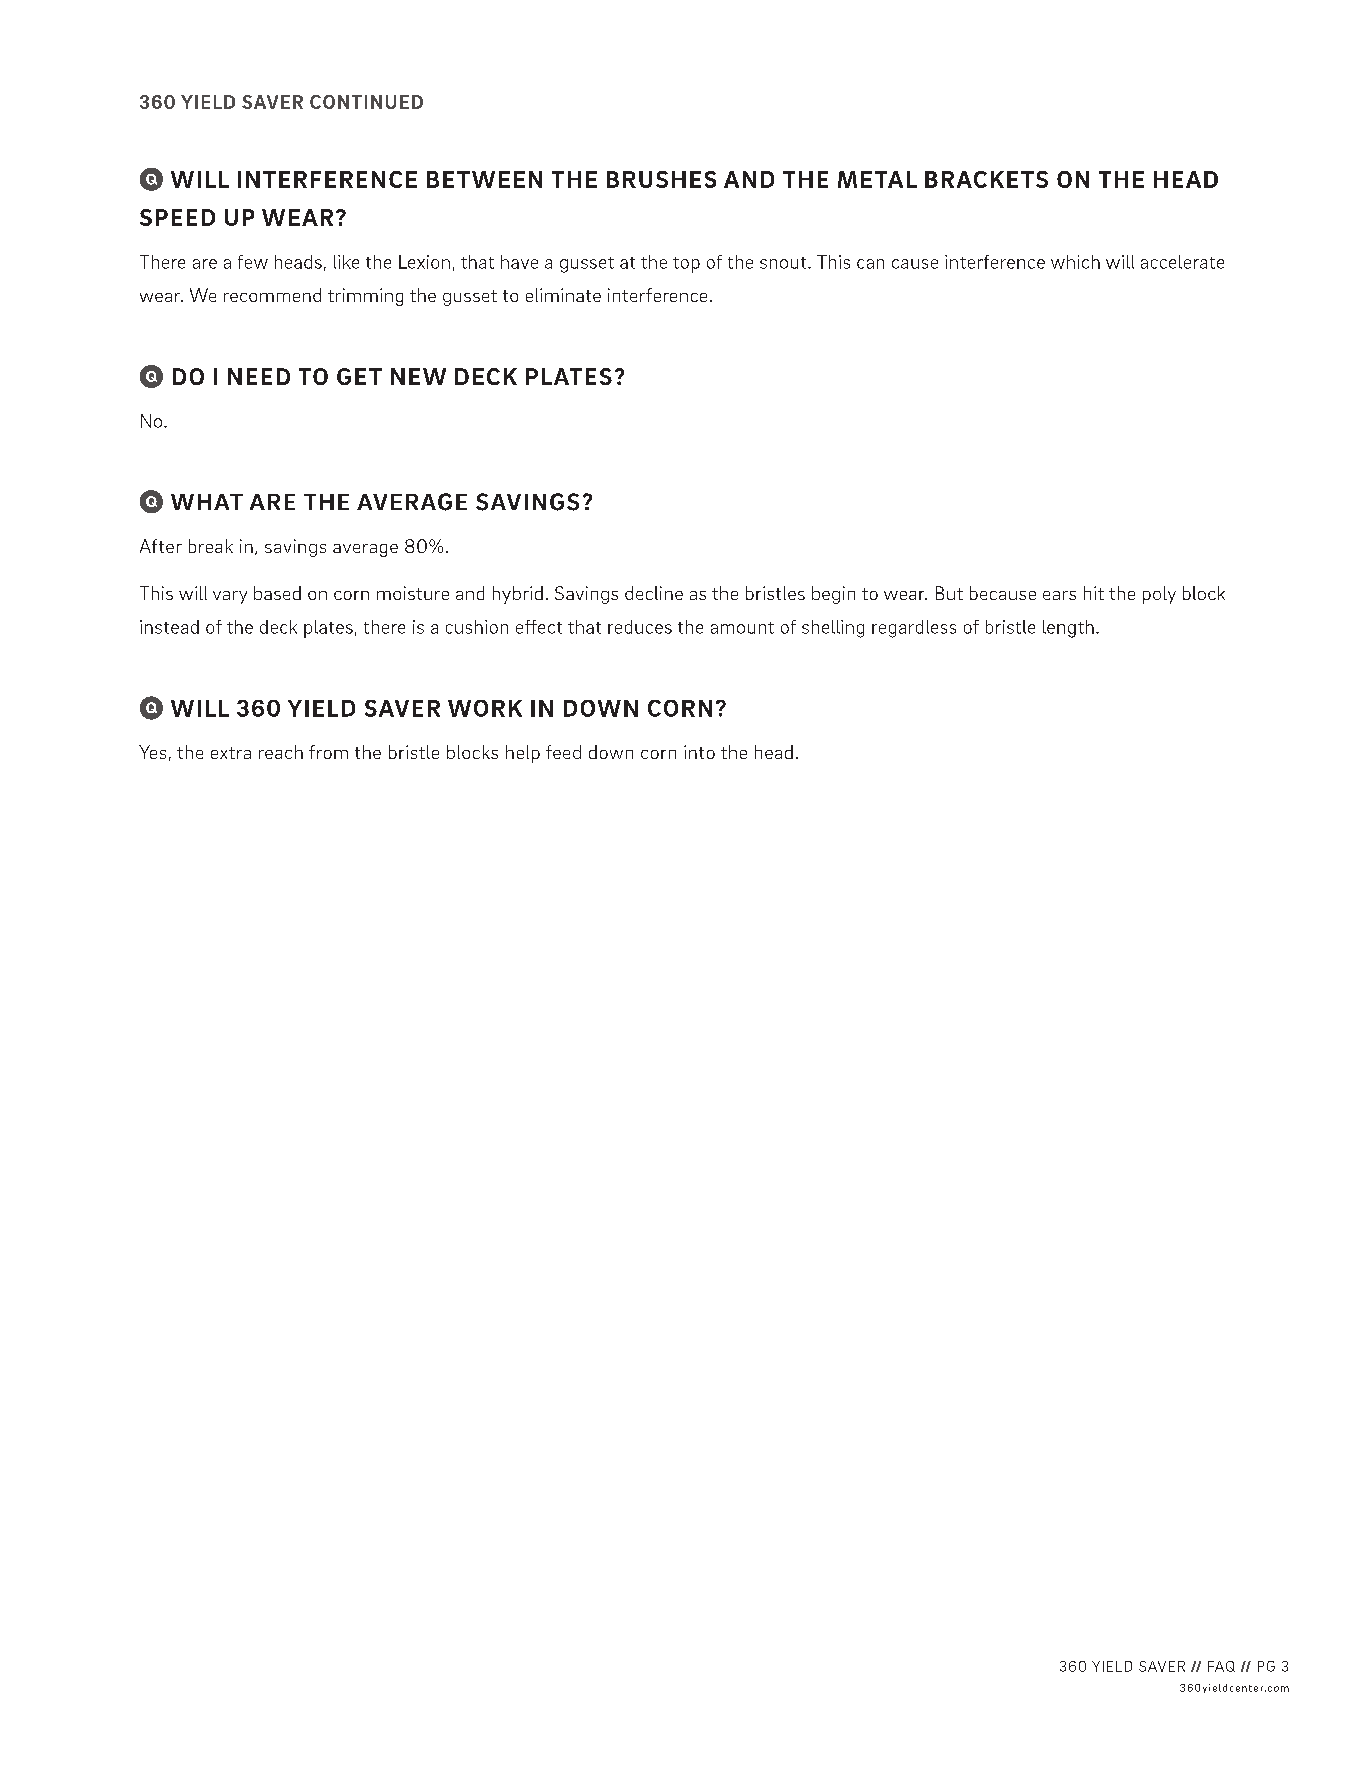  Describe the element at coordinates (914, 629) in the document. I see `regardless` at that location.
